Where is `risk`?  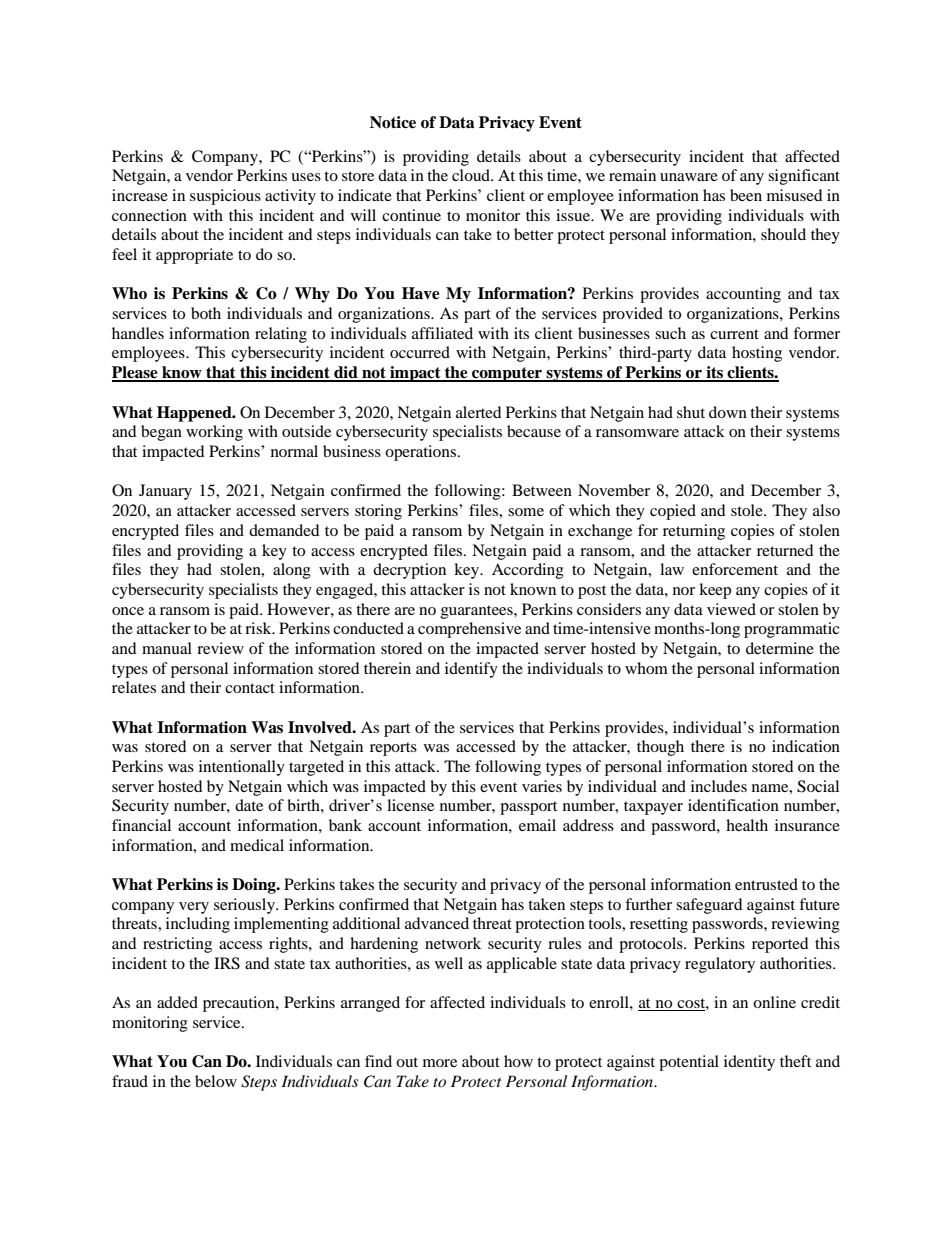
risk is located at coordinates (259, 628).
